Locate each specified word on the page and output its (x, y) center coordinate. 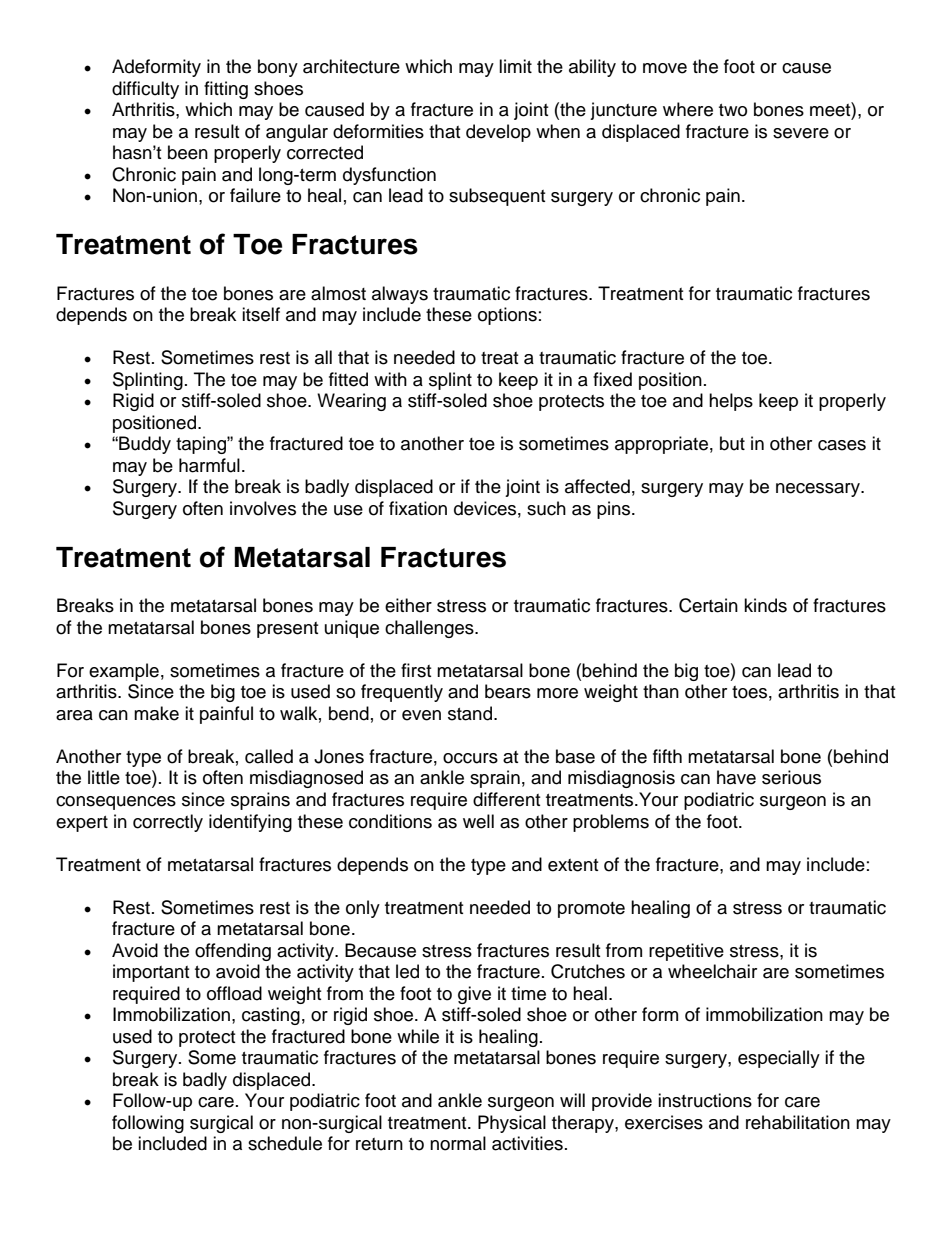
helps (731, 402)
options (507, 316)
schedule (285, 1143)
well (478, 821)
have (736, 777)
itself (261, 314)
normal (458, 1143)
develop (498, 133)
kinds (765, 605)
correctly (168, 823)
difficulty (145, 90)
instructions (705, 1100)
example (124, 672)
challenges (430, 629)
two (733, 110)
